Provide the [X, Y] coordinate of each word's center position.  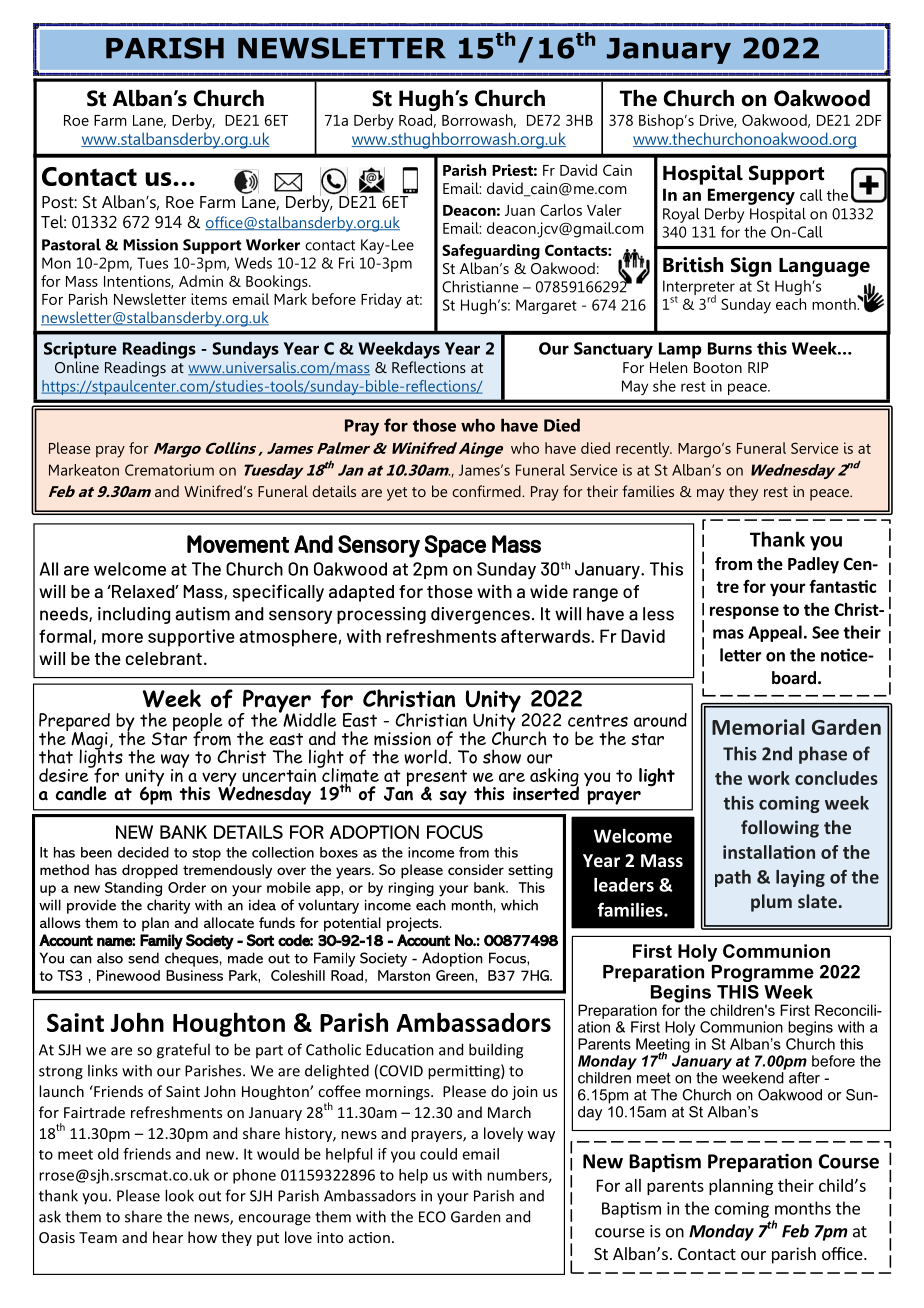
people [198, 723]
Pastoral [71, 244]
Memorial [758, 727]
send [143, 958]
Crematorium [169, 470]
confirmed [487, 491]
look [179, 1195]
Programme [763, 973]
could [438, 1154]
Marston [404, 975]
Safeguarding [491, 252]
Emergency [751, 196]
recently [644, 450]
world [425, 756]
